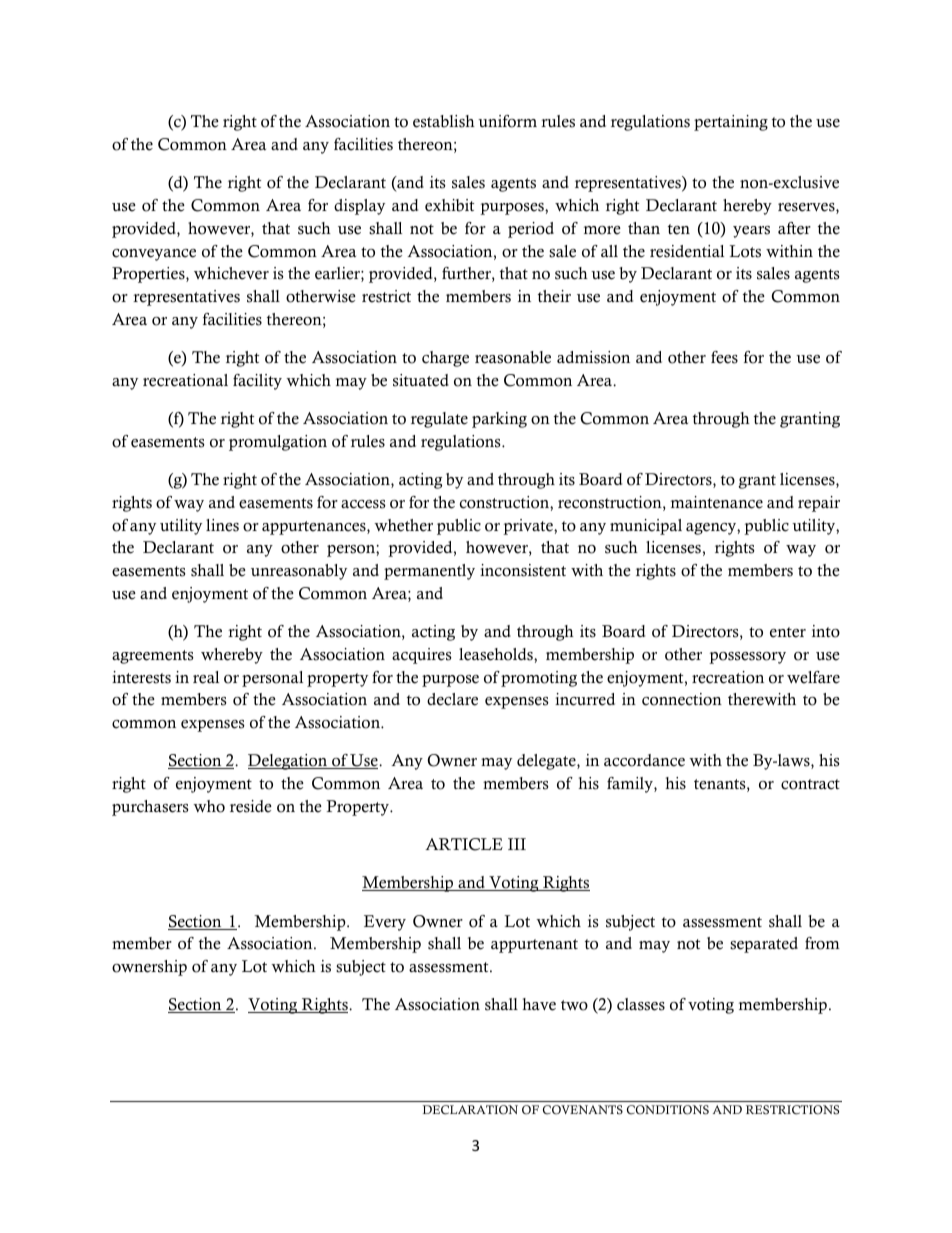  Describe the element at coordinates (731, 123) in the screenshot. I see `pertaining` at that location.
